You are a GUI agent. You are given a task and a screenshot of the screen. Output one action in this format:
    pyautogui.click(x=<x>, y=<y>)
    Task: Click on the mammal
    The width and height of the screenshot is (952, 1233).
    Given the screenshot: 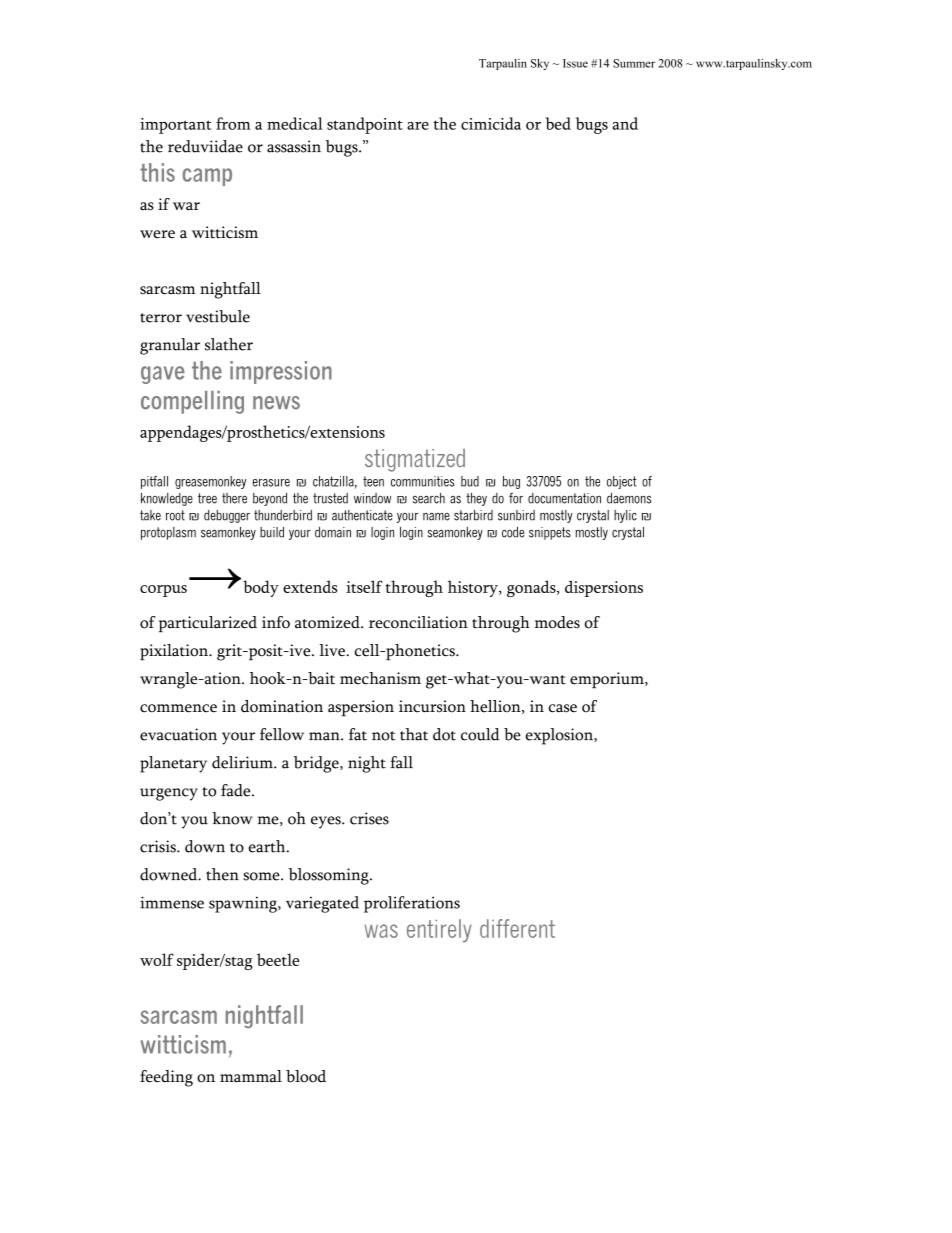 What is the action you would take?
    pyautogui.click(x=251, y=1076)
